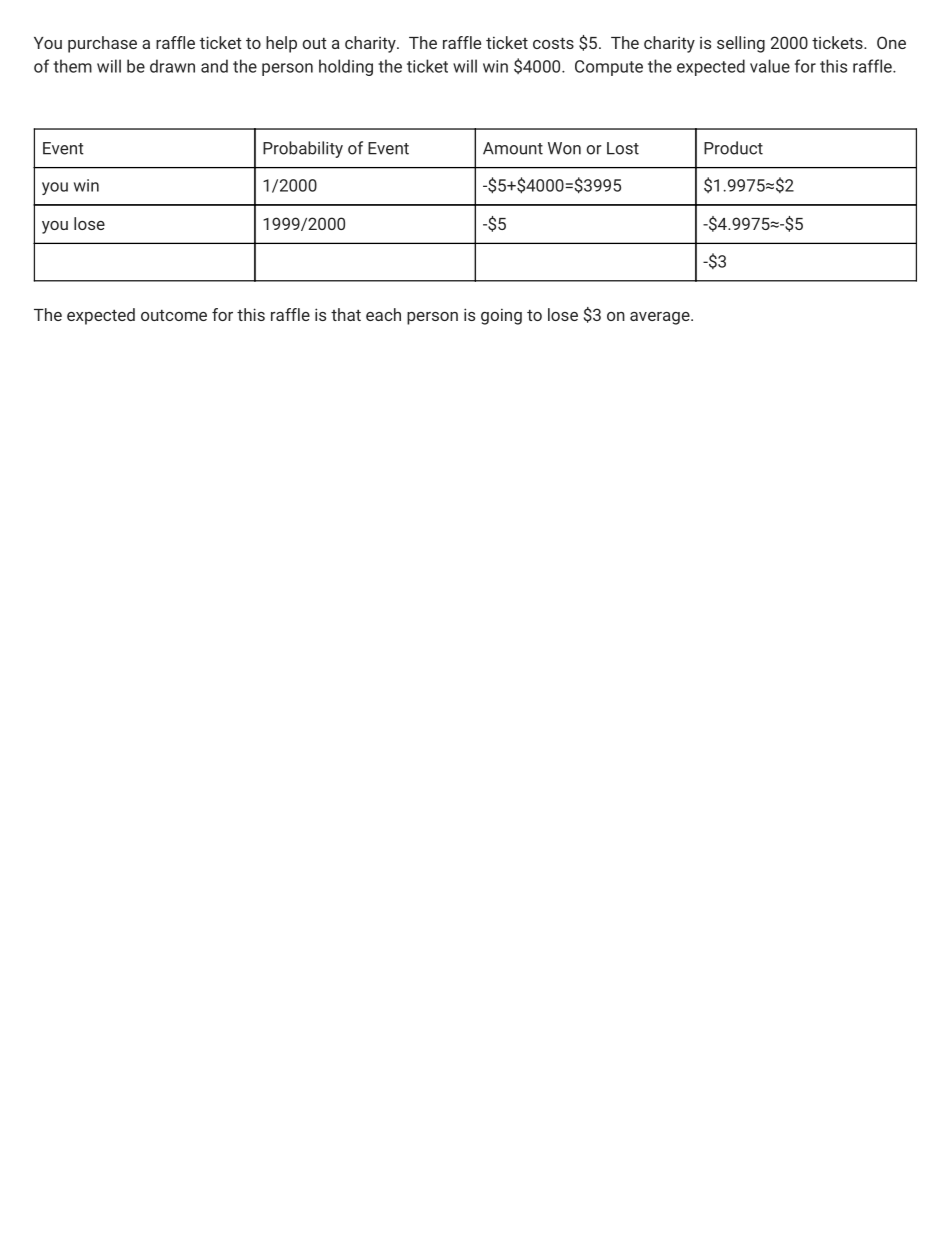  Describe the element at coordinates (383, 314) in the screenshot. I see `each` at that location.
